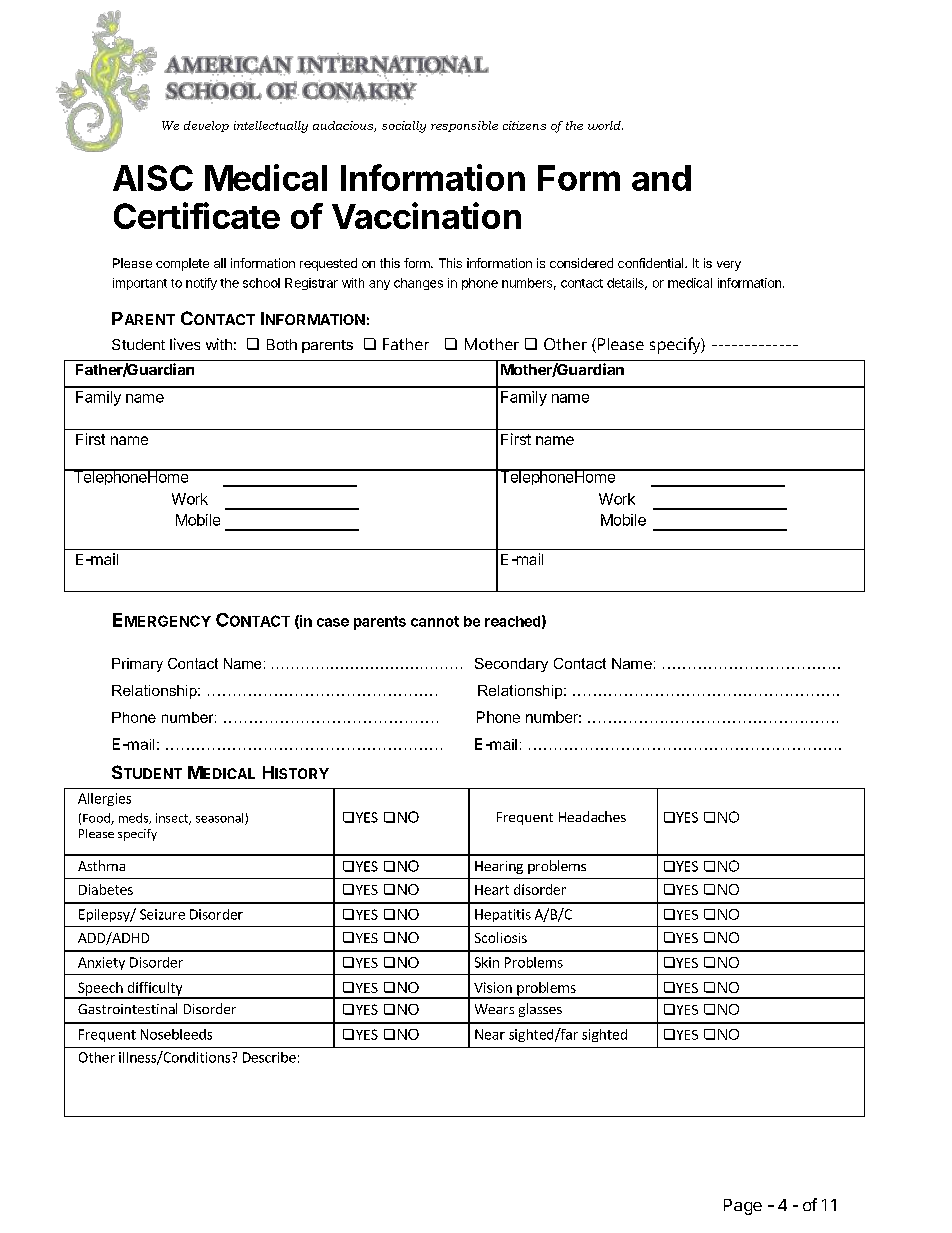 This screenshot has width=952, height=1233. What do you see at coordinates (661, 178) in the screenshot?
I see `and` at bounding box center [661, 178].
